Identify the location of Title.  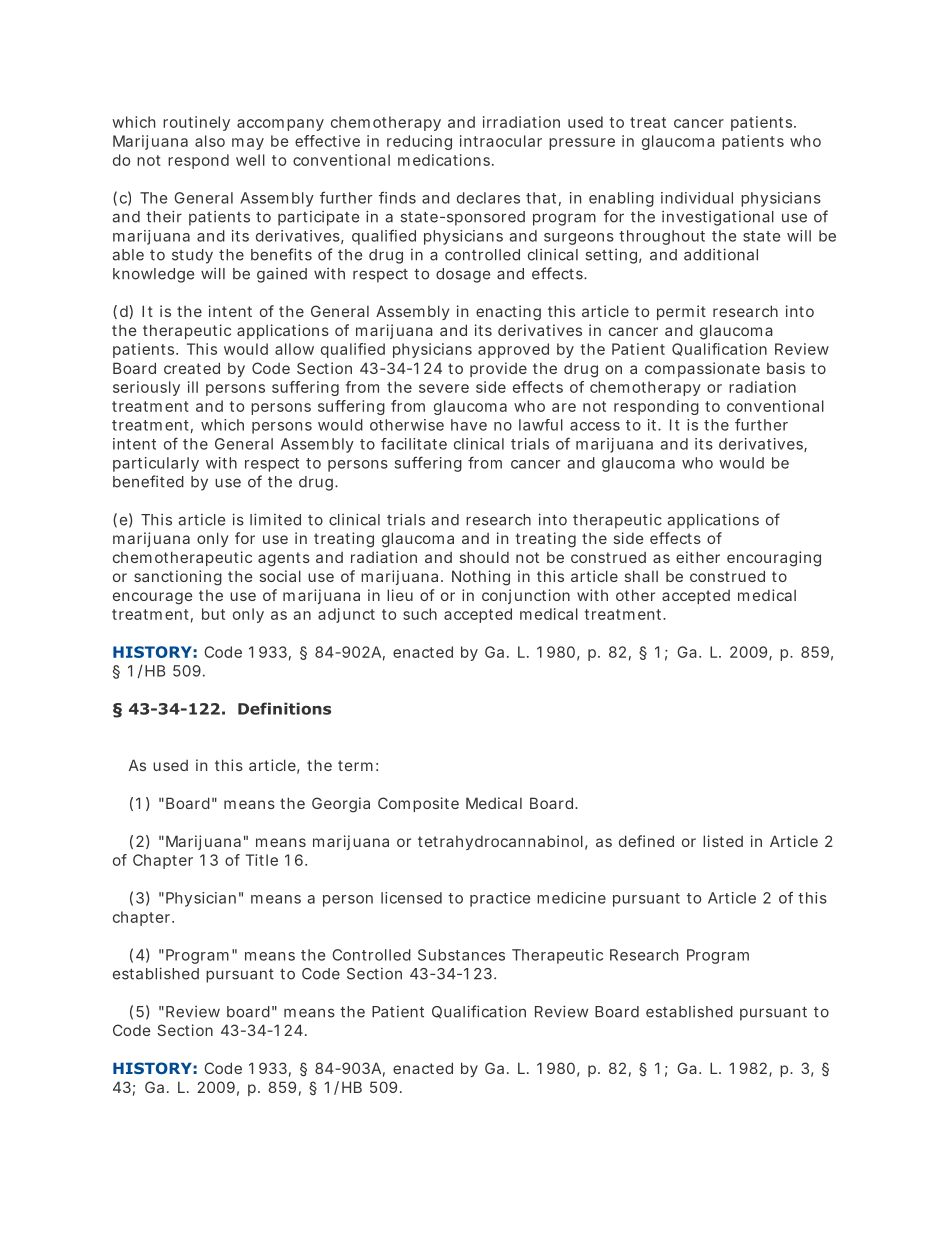
(262, 860).
